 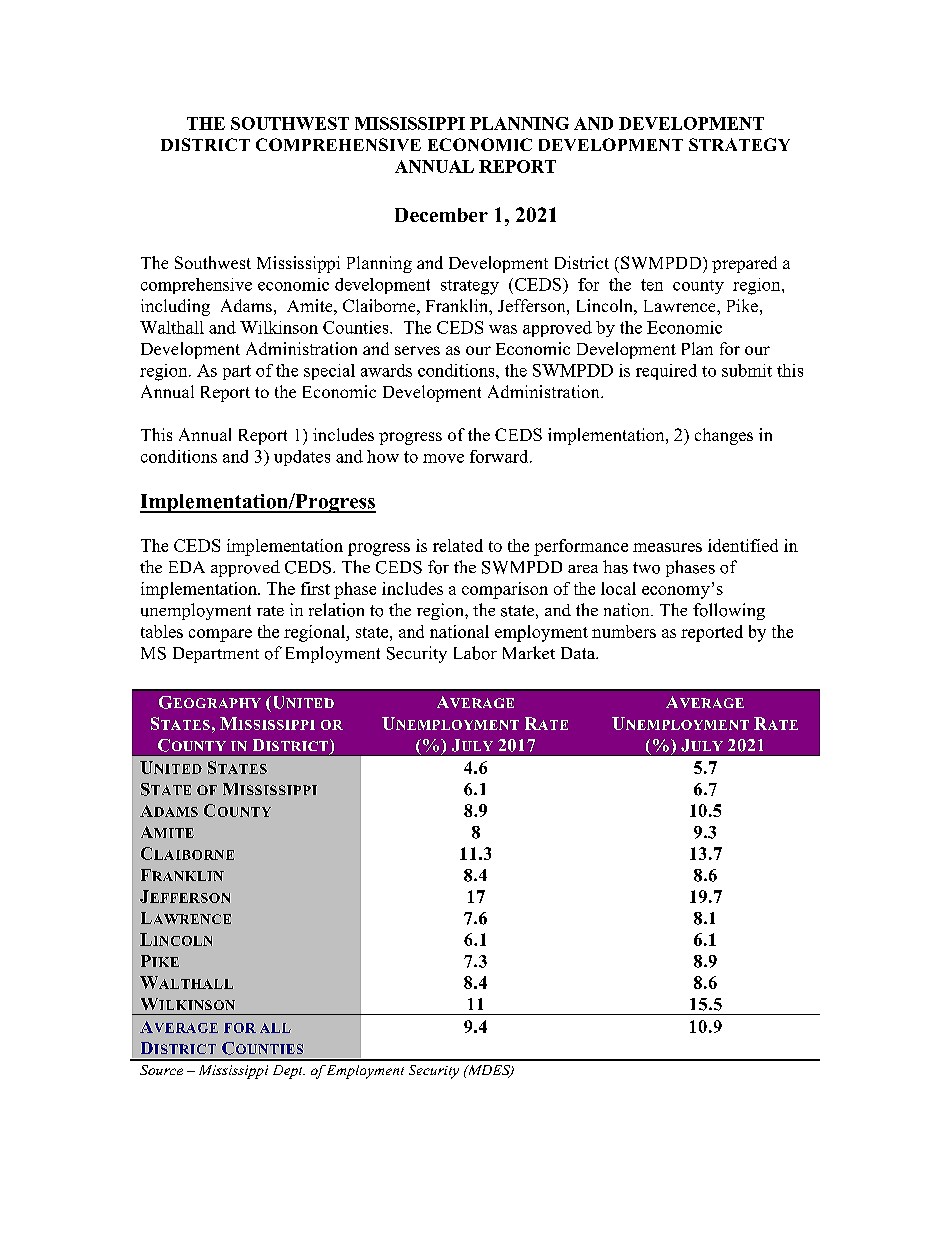 I want to click on tables, so click(x=162, y=631).
